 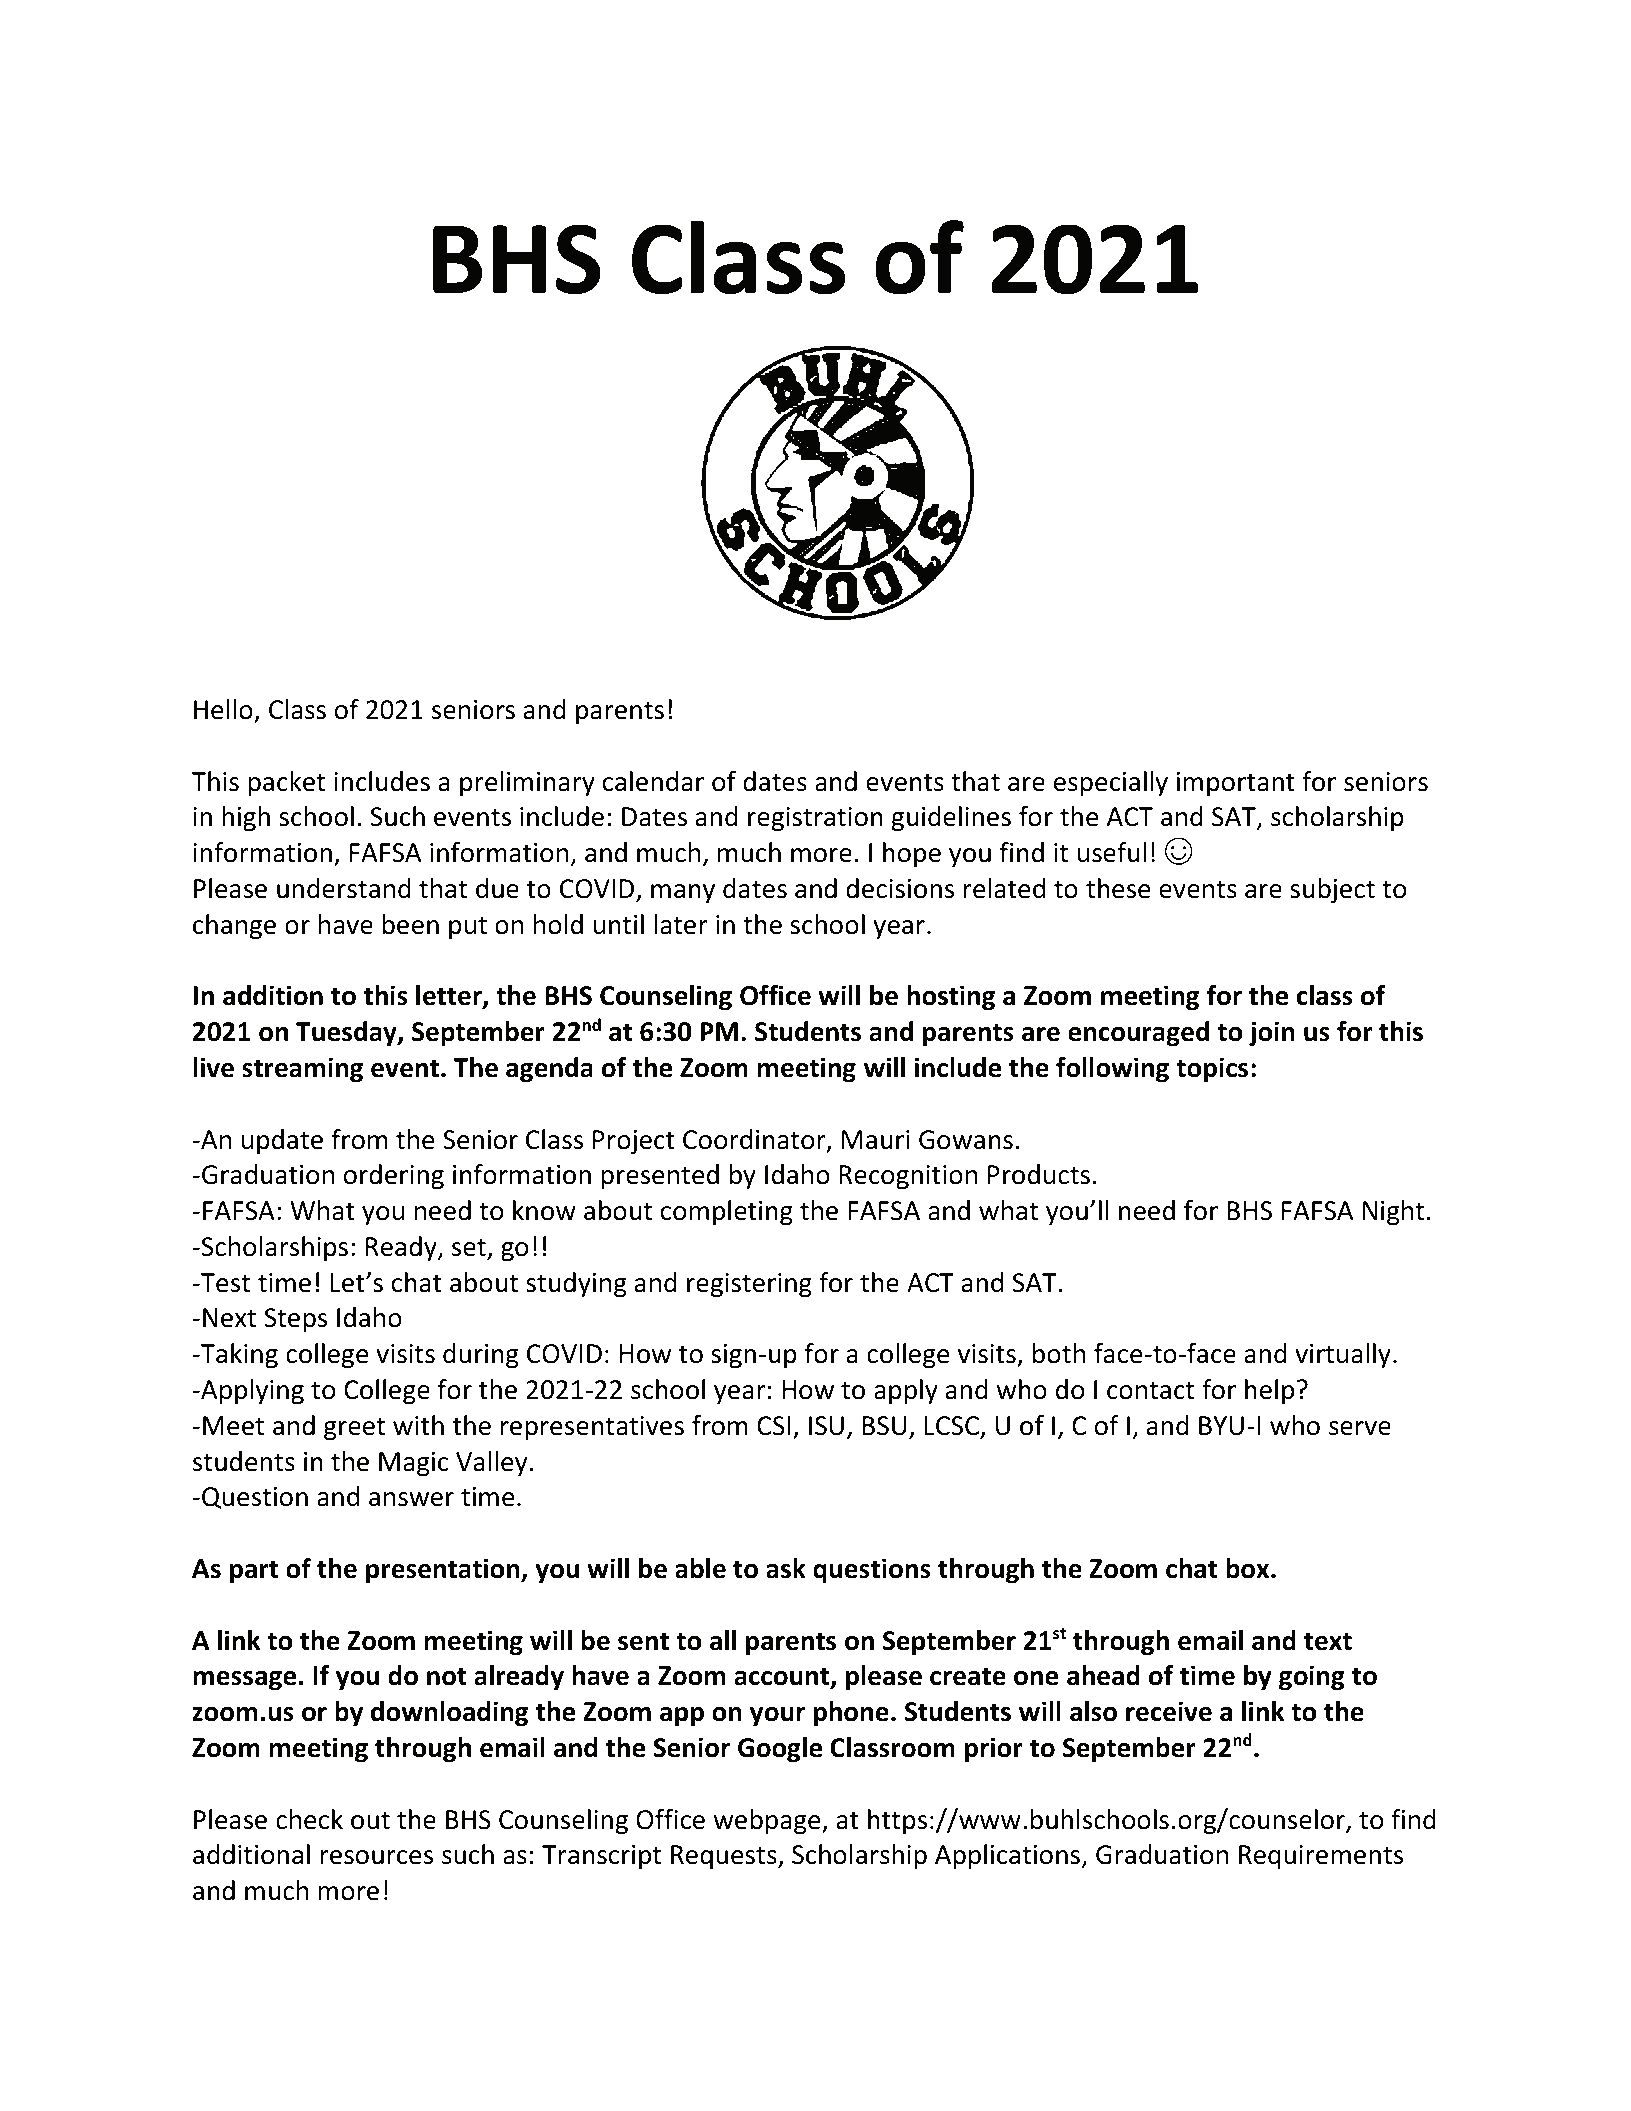 I want to click on important, so click(x=1236, y=784).
